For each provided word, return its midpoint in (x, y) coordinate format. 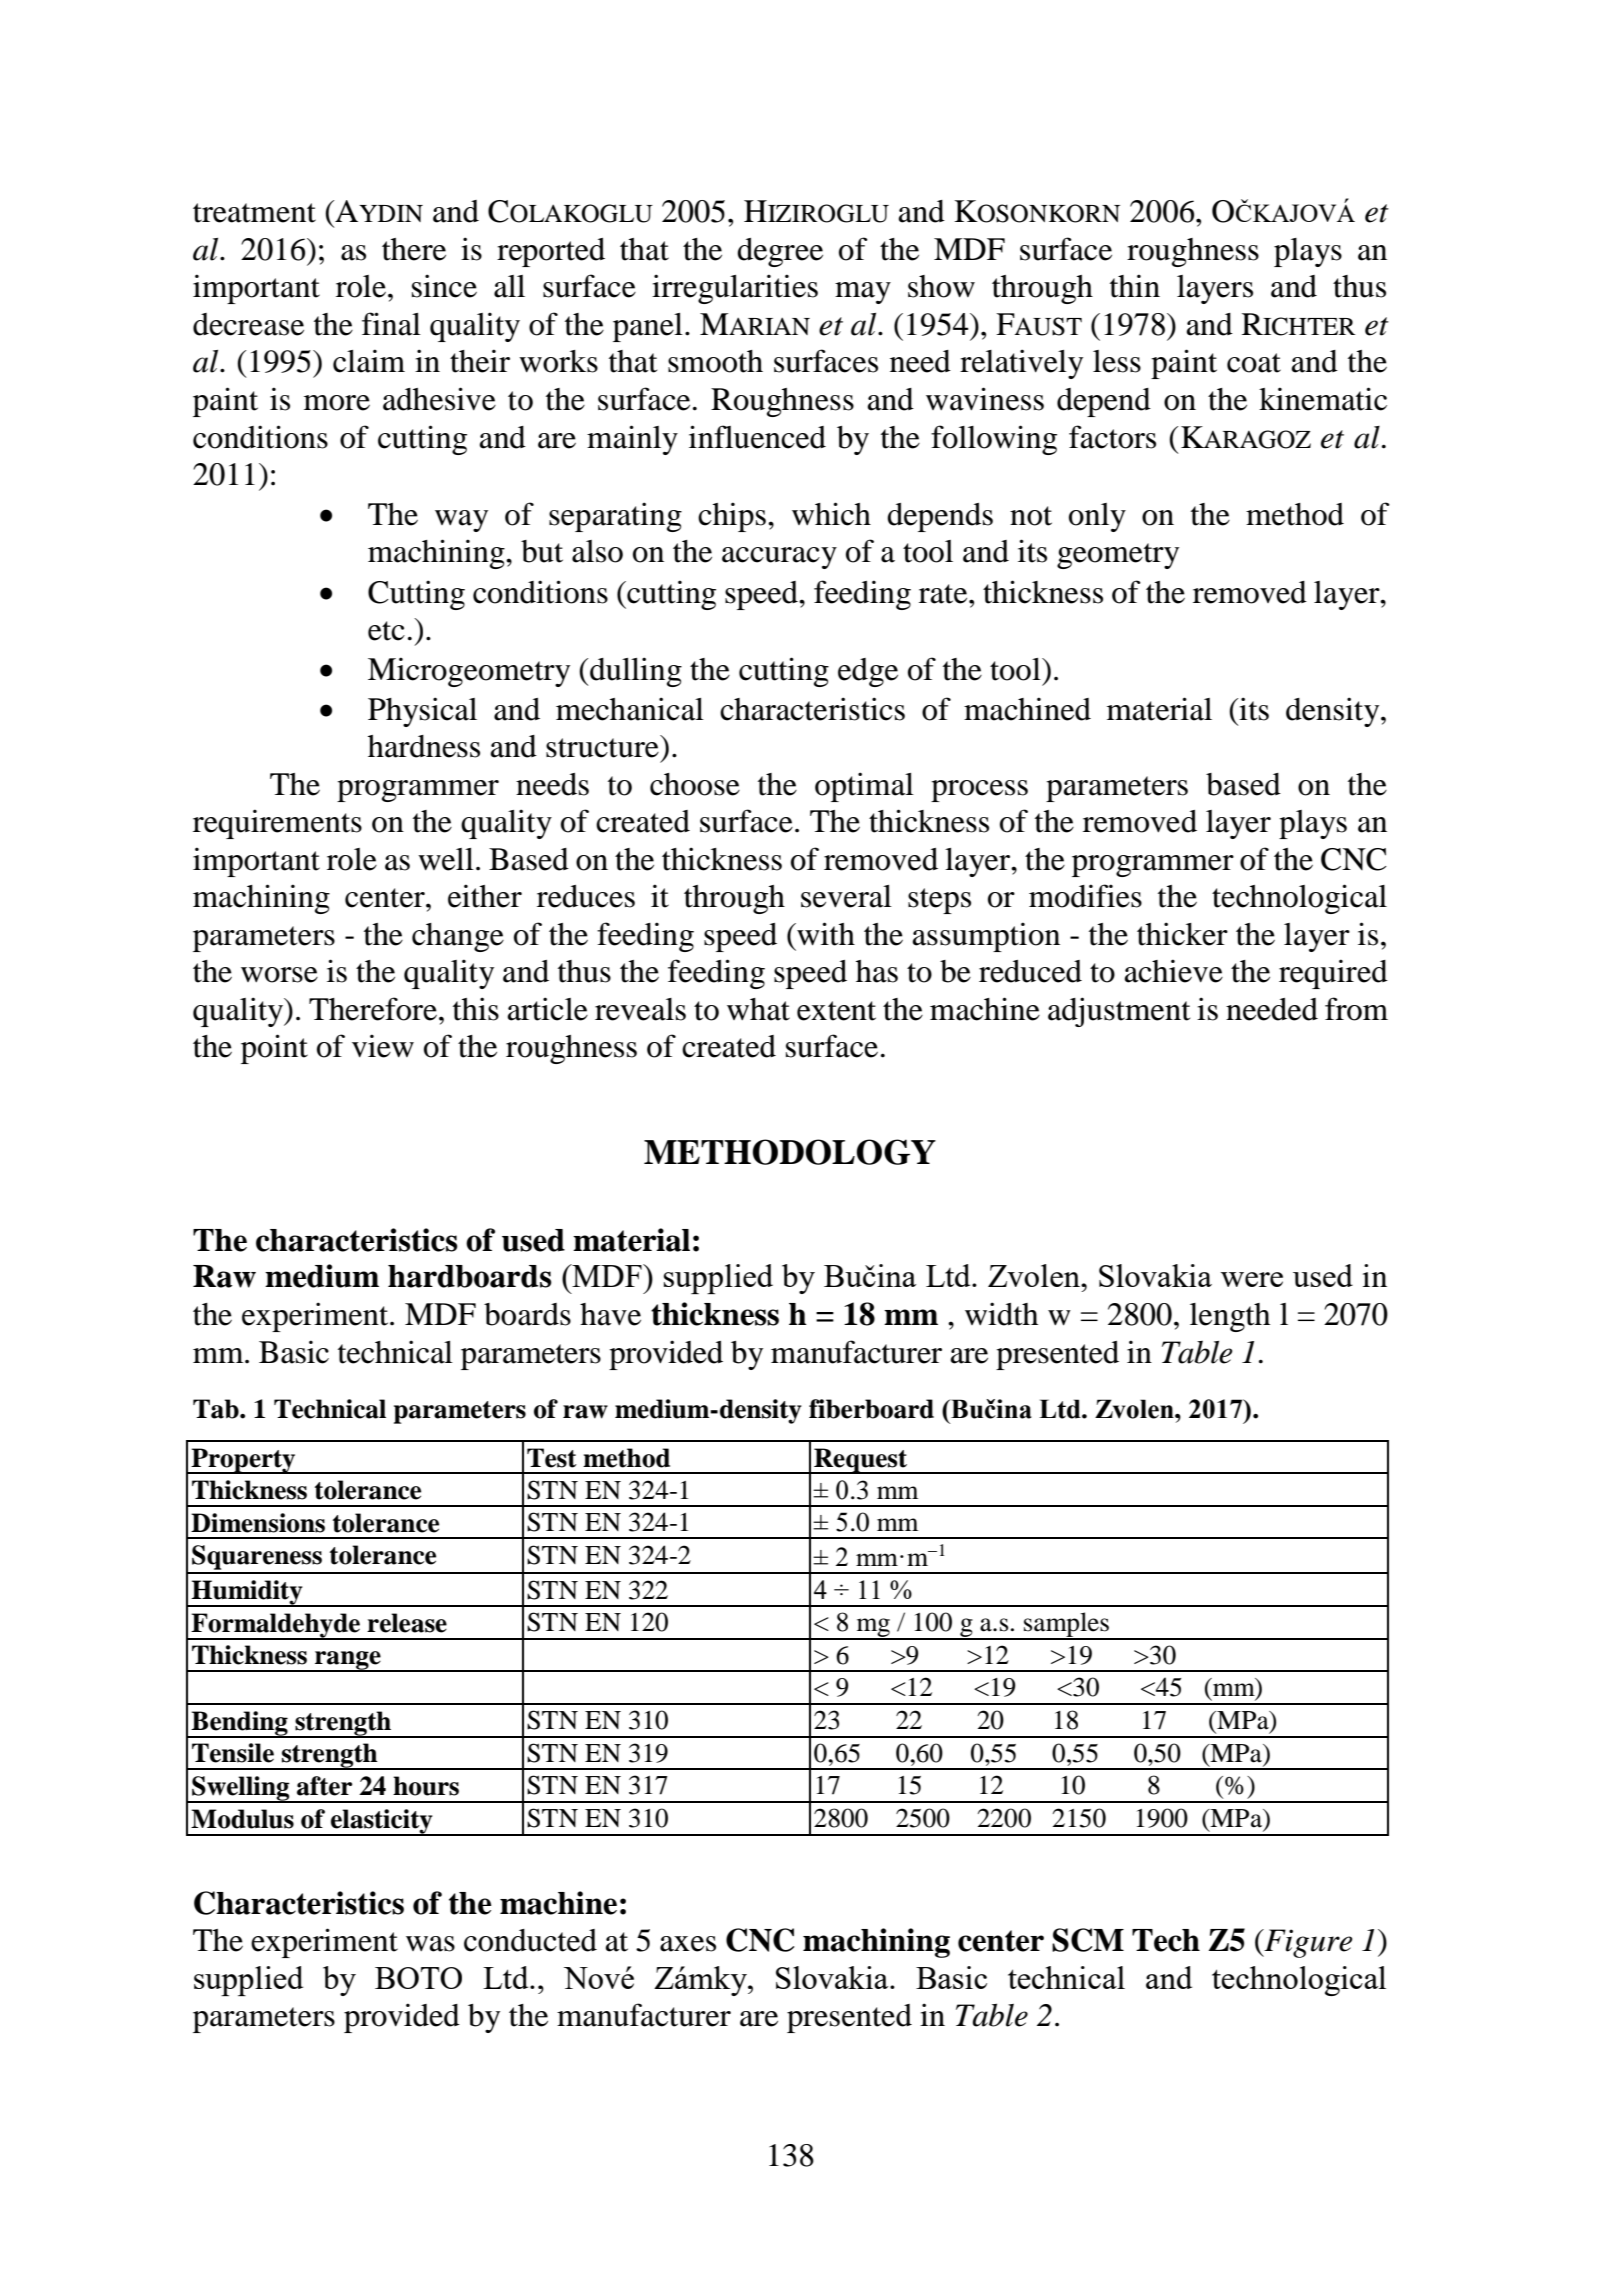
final (391, 324)
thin (1135, 286)
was (430, 1944)
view (383, 1046)
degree (780, 252)
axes (688, 1944)
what (758, 1009)
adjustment (1119, 1012)
